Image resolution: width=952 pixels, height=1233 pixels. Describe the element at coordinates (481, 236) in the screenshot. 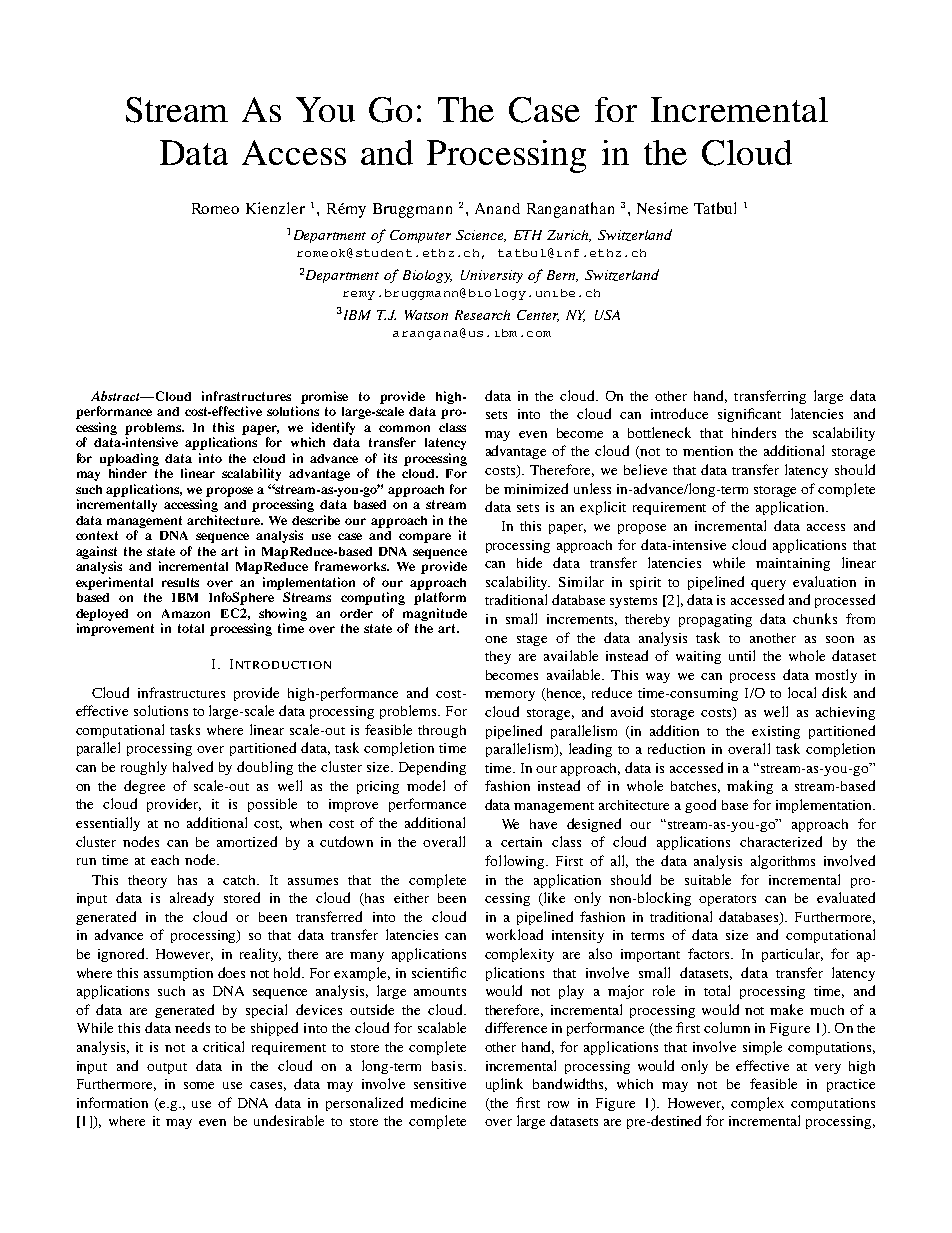

I see `Science` at that location.
